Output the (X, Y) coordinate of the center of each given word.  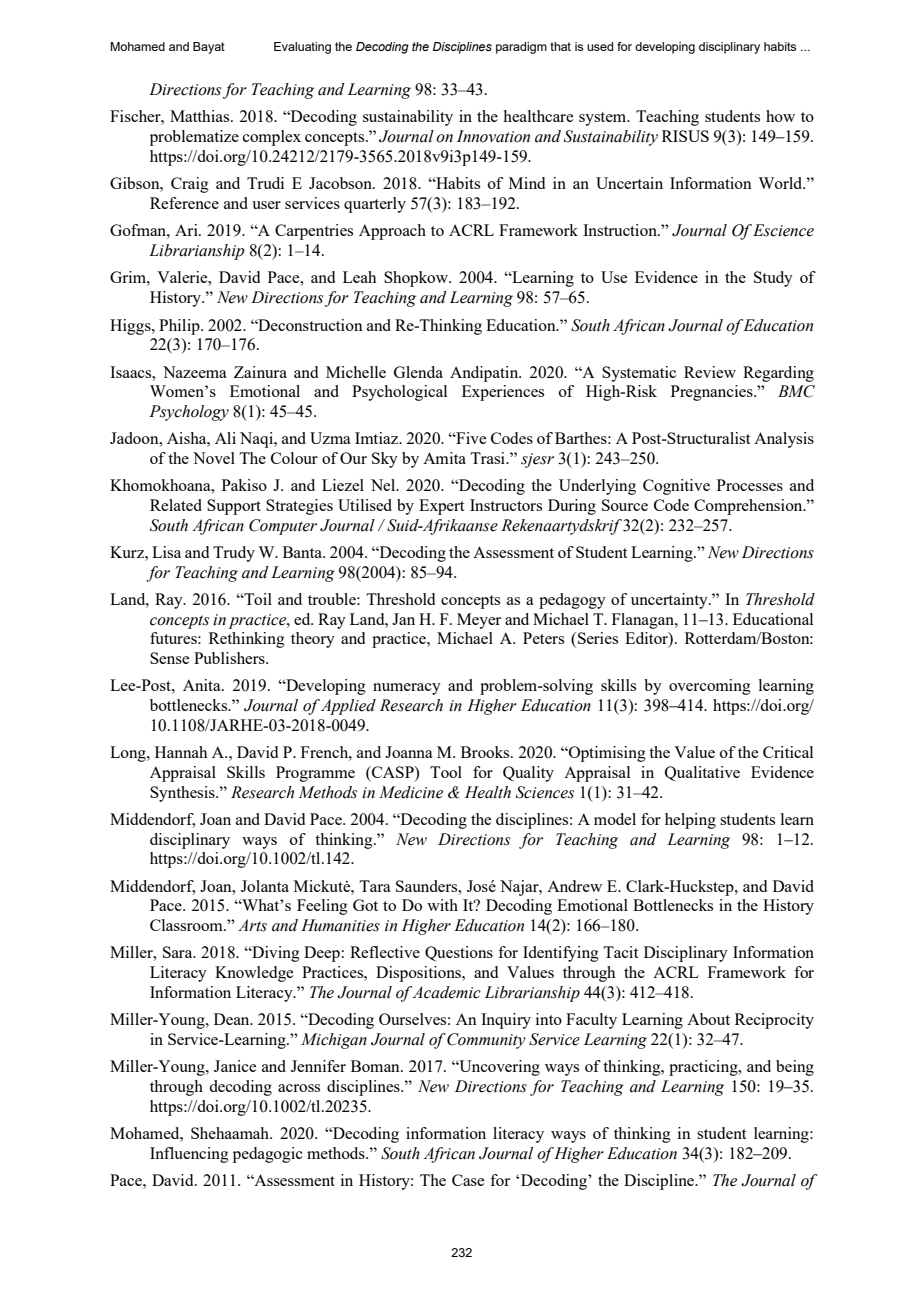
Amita (444, 458)
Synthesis (183, 794)
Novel (214, 458)
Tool (446, 772)
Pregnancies (713, 393)
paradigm (521, 48)
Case (468, 1180)
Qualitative (702, 773)
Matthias (201, 116)
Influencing (189, 1155)
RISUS (685, 136)
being (795, 1068)
